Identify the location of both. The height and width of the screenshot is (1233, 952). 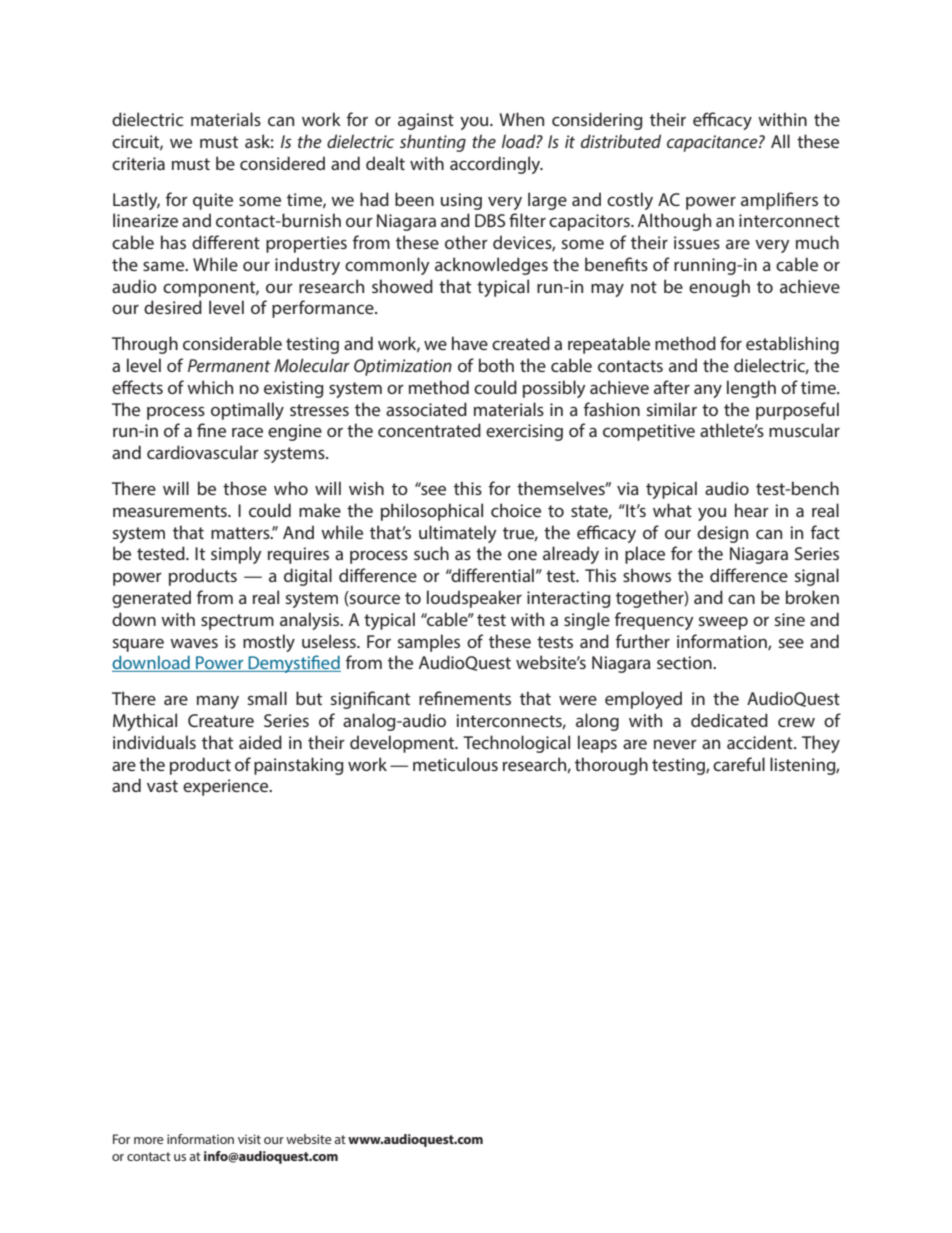
(496, 365).
